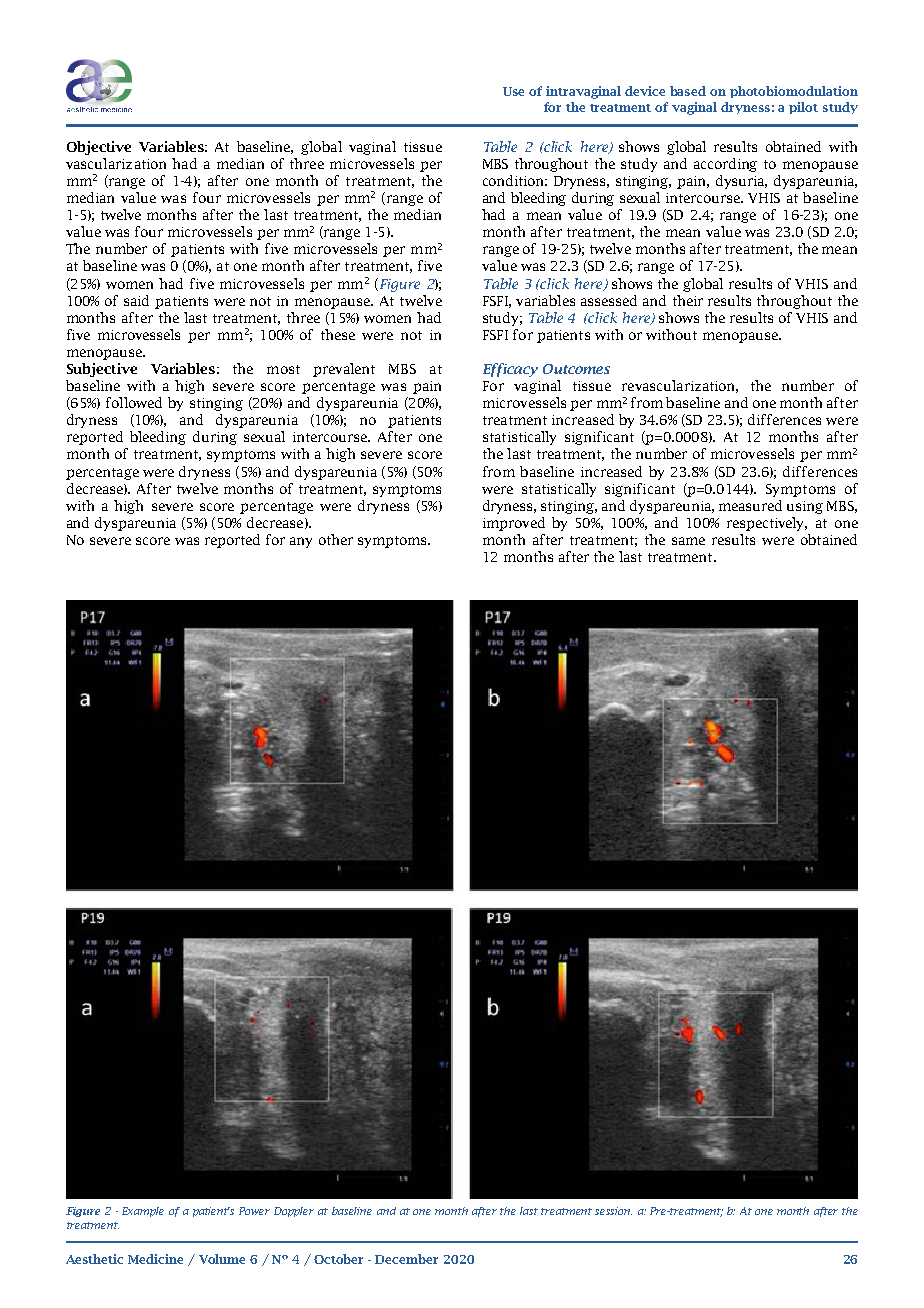 Image resolution: width=924 pixels, height=1308 pixels. Describe the element at coordinates (406, 1259) in the image. I see `December` at that location.
